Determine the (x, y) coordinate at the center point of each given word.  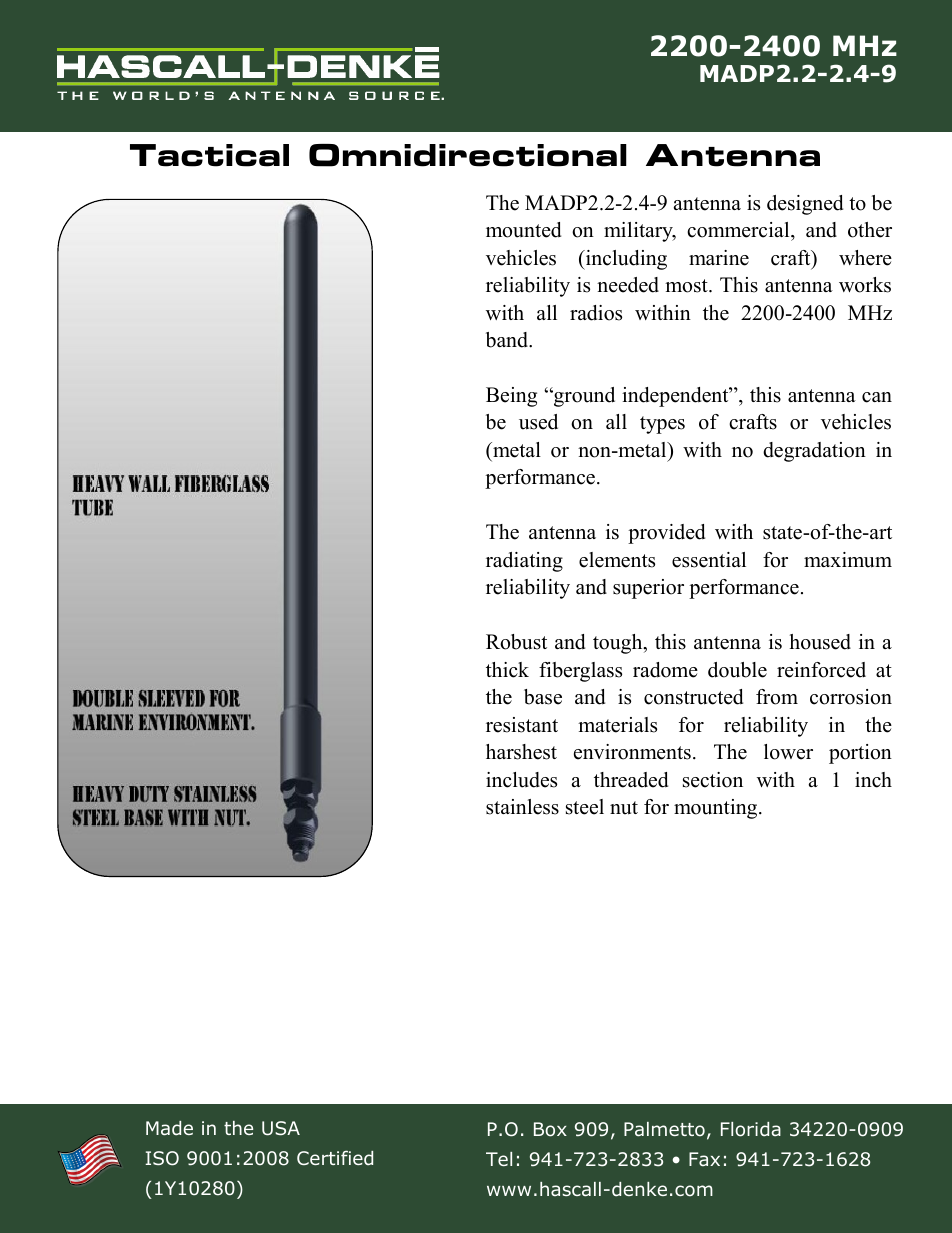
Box (550, 1129)
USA (281, 1128)
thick (507, 670)
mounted (523, 230)
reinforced (821, 670)
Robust (516, 642)
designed (805, 205)
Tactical (209, 155)
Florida (751, 1129)
